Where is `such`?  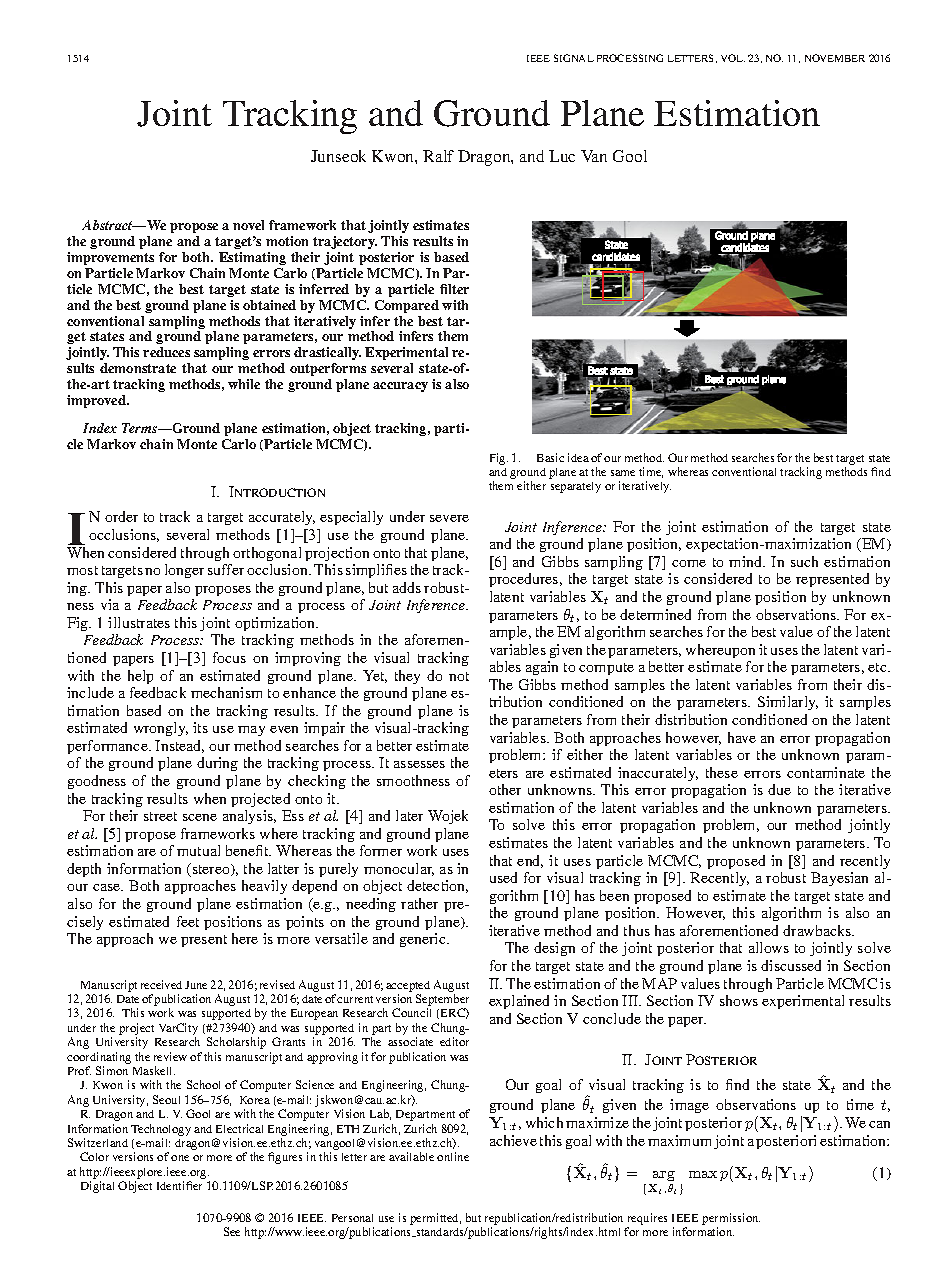
such is located at coordinates (804, 561).
